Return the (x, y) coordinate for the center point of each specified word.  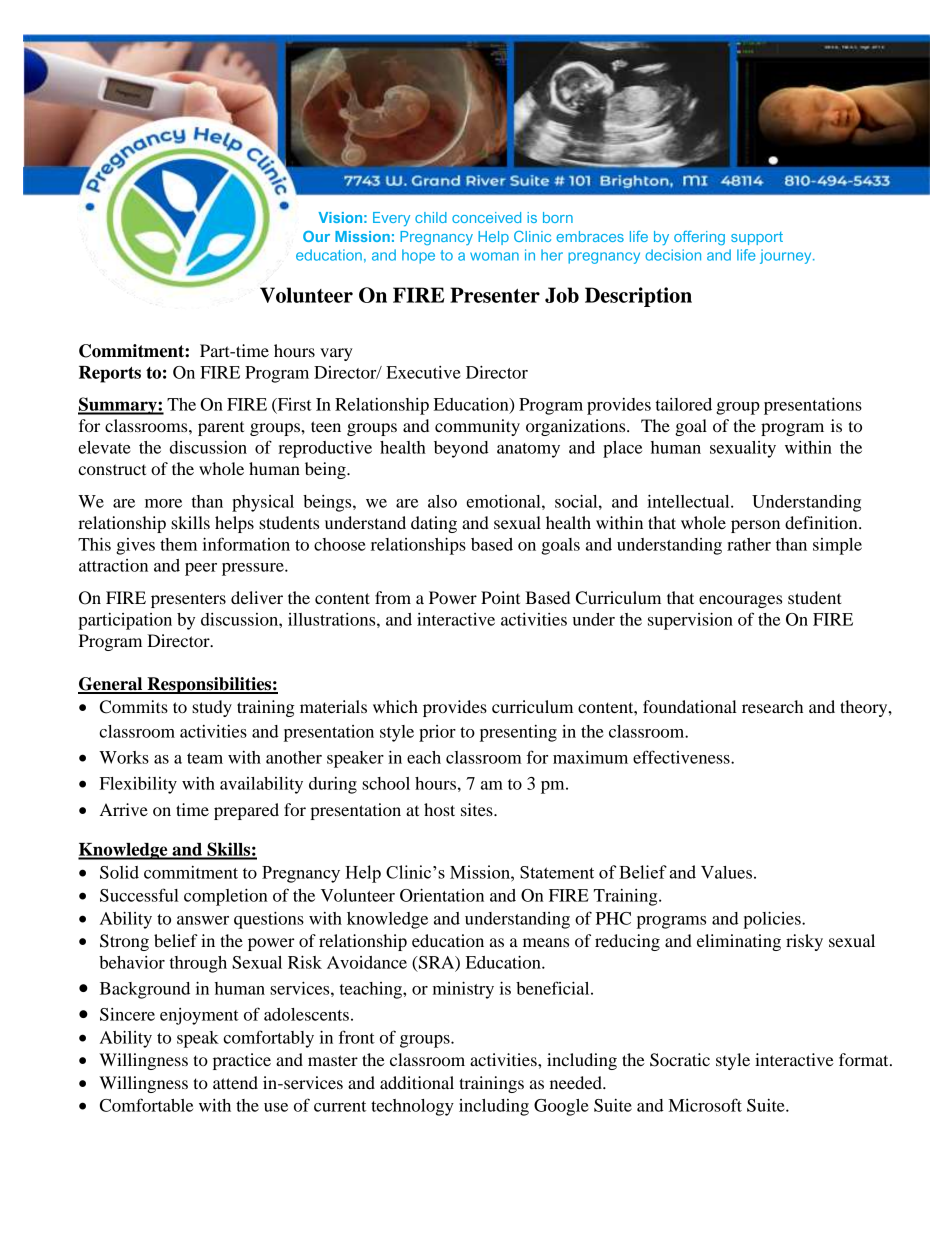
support (757, 238)
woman (494, 256)
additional (417, 1082)
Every (391, 219)
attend (235, 1082)
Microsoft (705, 1105)
